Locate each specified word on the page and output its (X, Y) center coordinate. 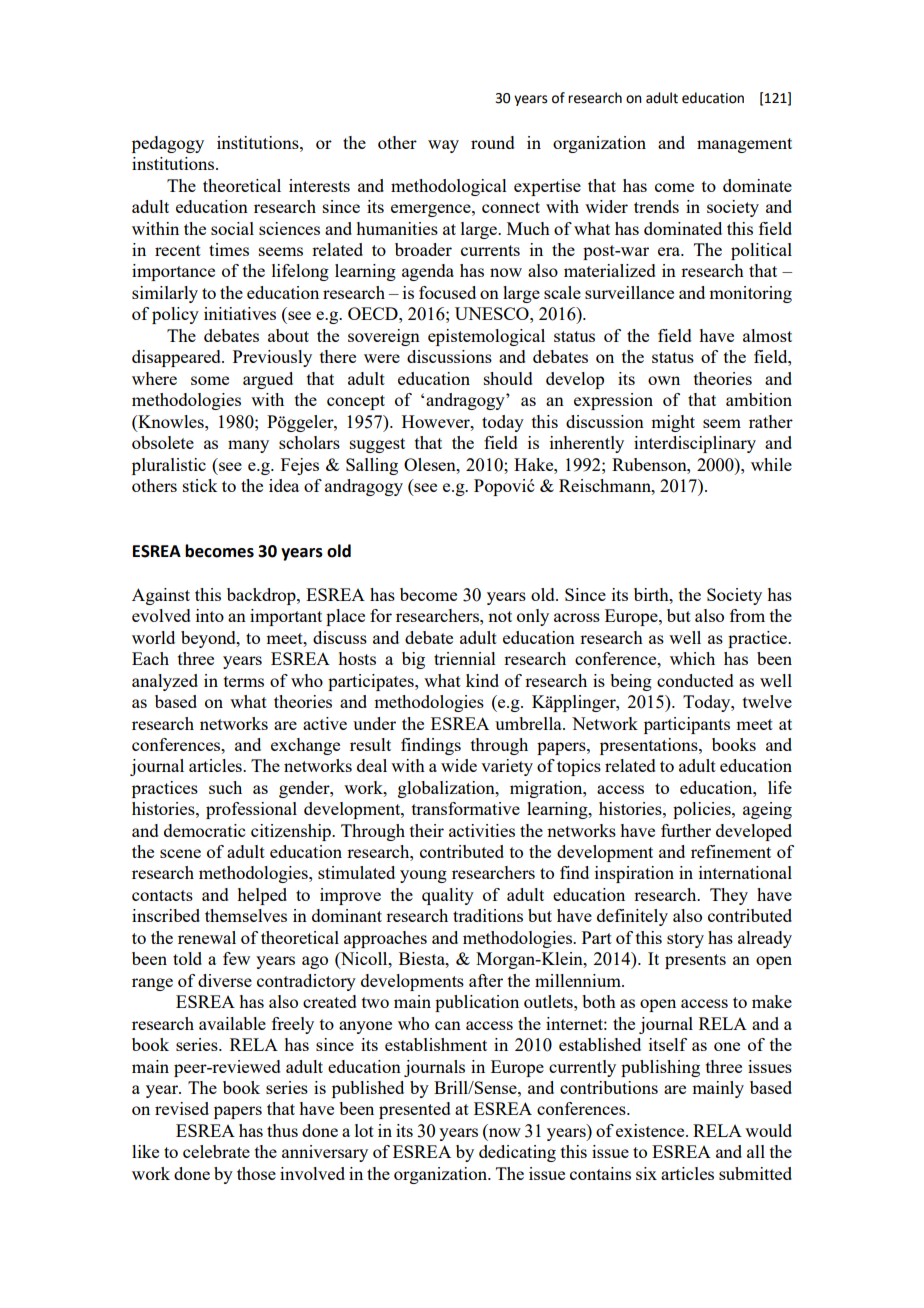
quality (448, 896)
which (692, 658)
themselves (246, 915)
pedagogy (168, 144)
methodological (449, 187)
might (673, 423)
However (437, 421)
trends (656, 206)
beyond (209, 639)
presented (415, 1110)
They (729, 896)
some (210, 380)
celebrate (216, 1151)
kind (482, 680)
